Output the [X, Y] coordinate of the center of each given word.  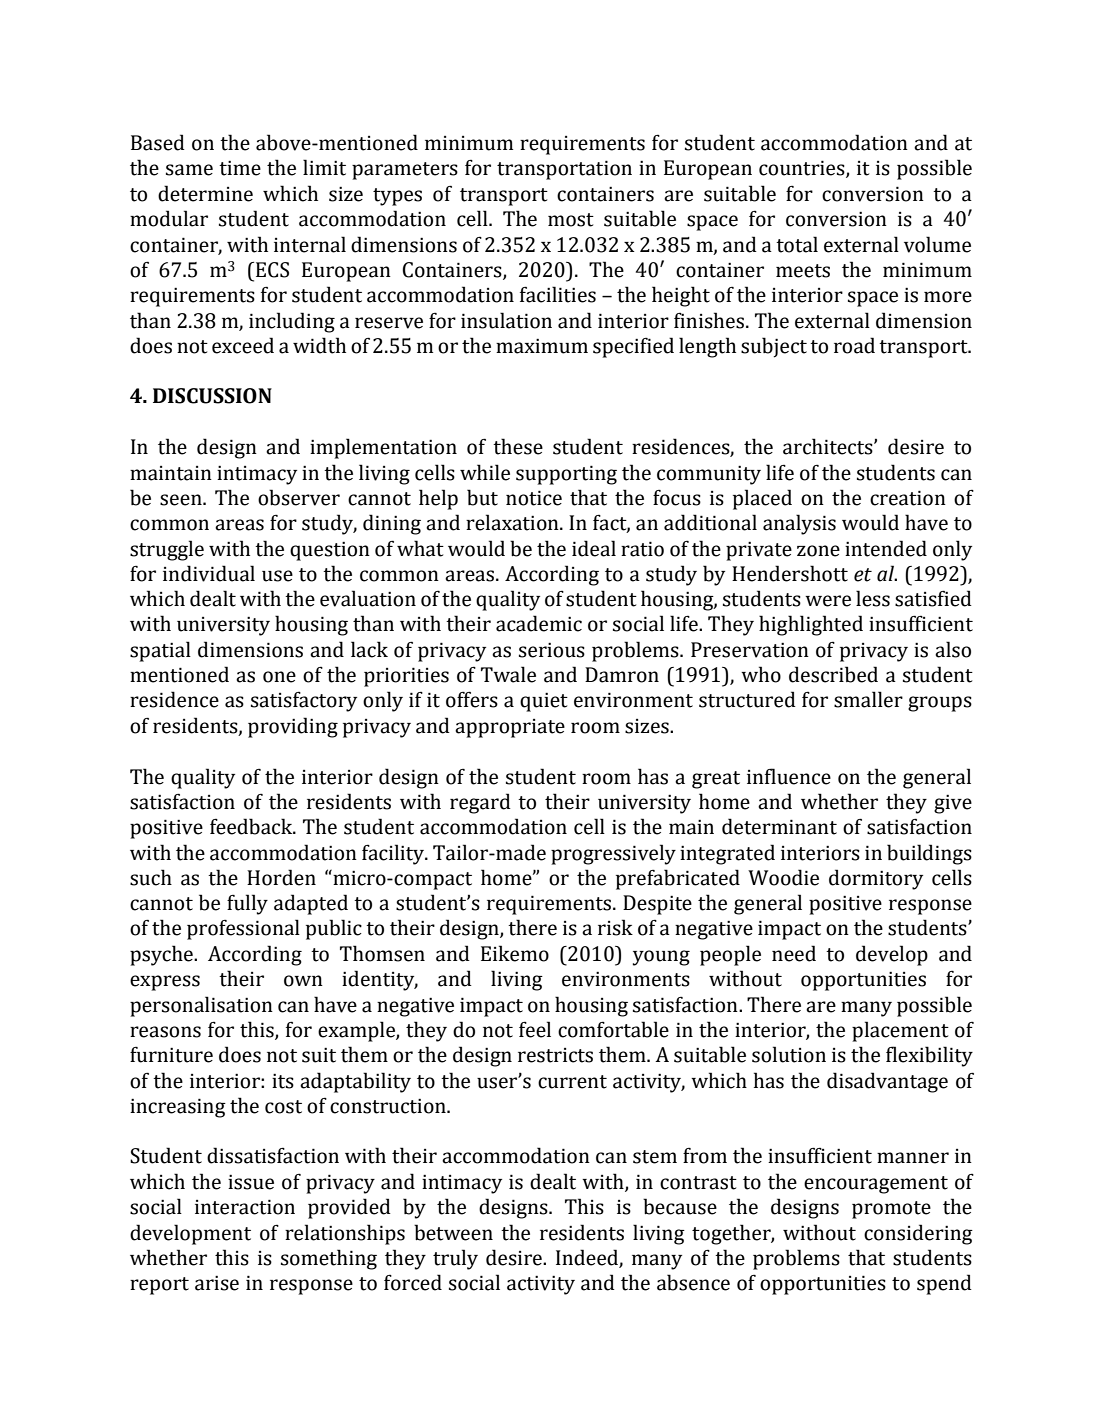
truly [455, 1259]
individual [209, 573]
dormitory [876, 879]
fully [247, 904]
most [571, 220]
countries [803, 169]
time [240, 168]
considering [918, 1234]
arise [217, 1283]
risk [615, 927]
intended [886, 548]
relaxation [513, 522]
